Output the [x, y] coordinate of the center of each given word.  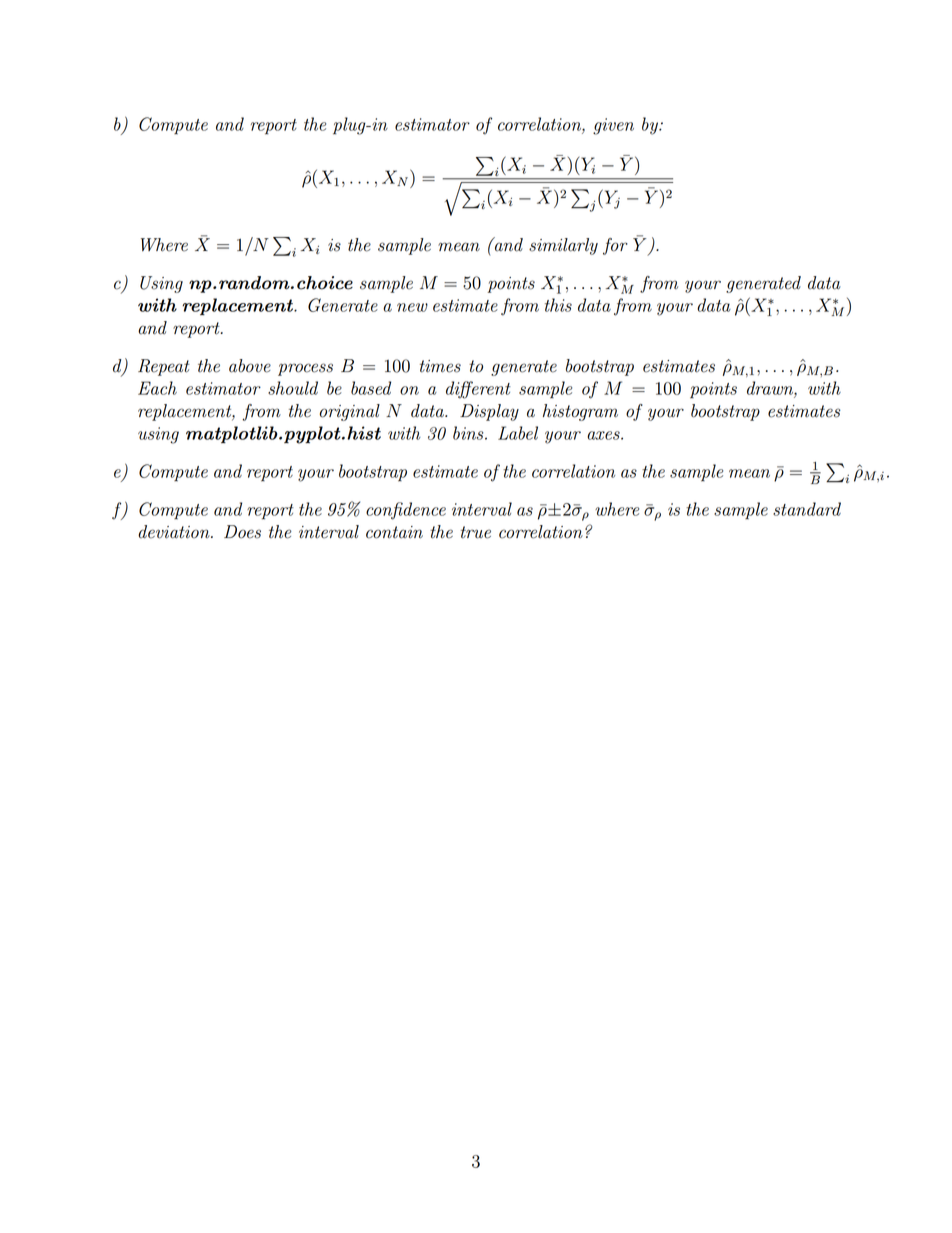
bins [469, 433]
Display [489, 412]
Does [242, 532]
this [558, 305]
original [350, 412]
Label [518, 433]
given [613, 126]
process [305, 369]
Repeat [164, 367]
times [440, 366]
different [478, 390]
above [250, 366]
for [615, 246]
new [412, 307]
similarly [563, 246]
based [371, 388]
